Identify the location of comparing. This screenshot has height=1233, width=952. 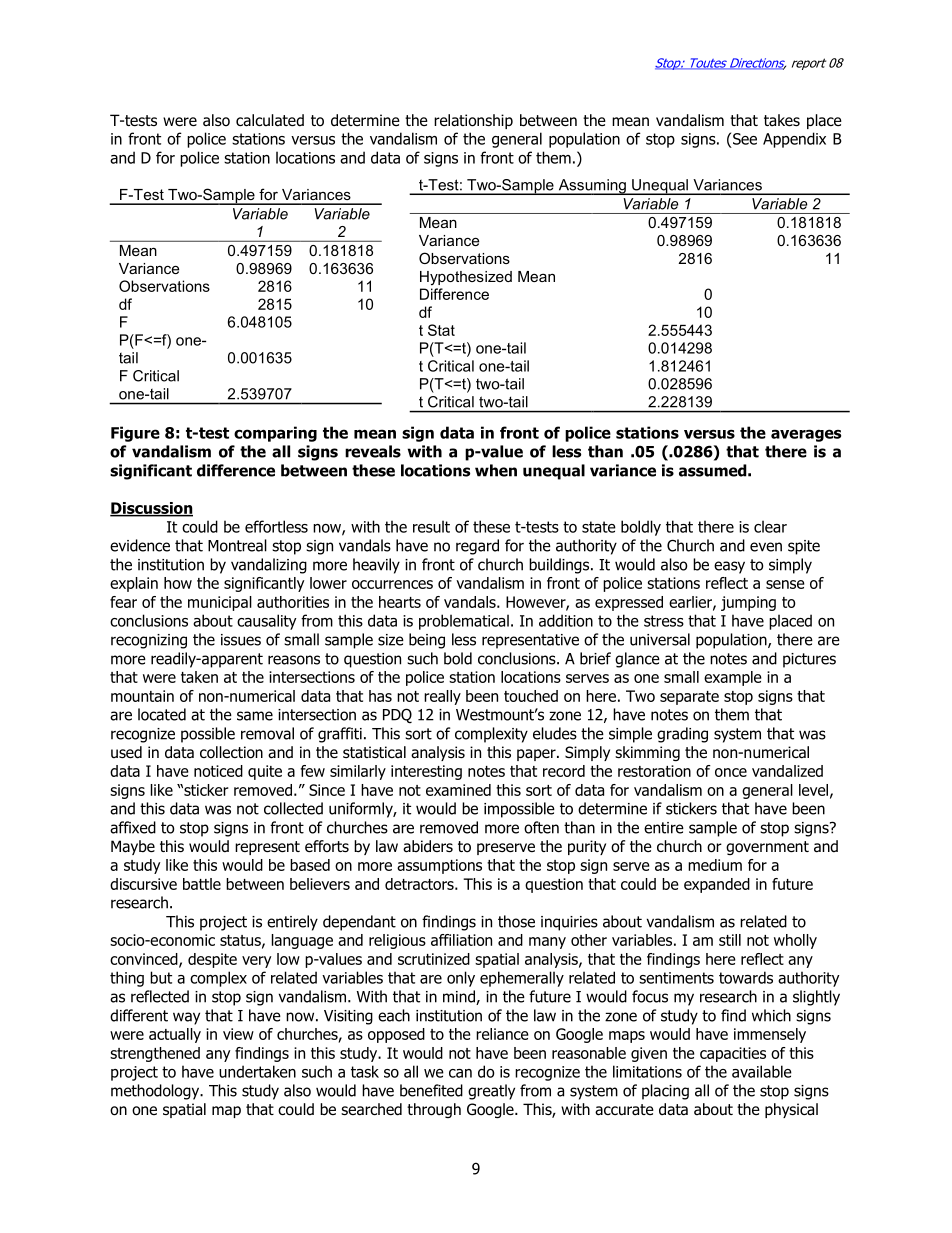
(275, 434).
